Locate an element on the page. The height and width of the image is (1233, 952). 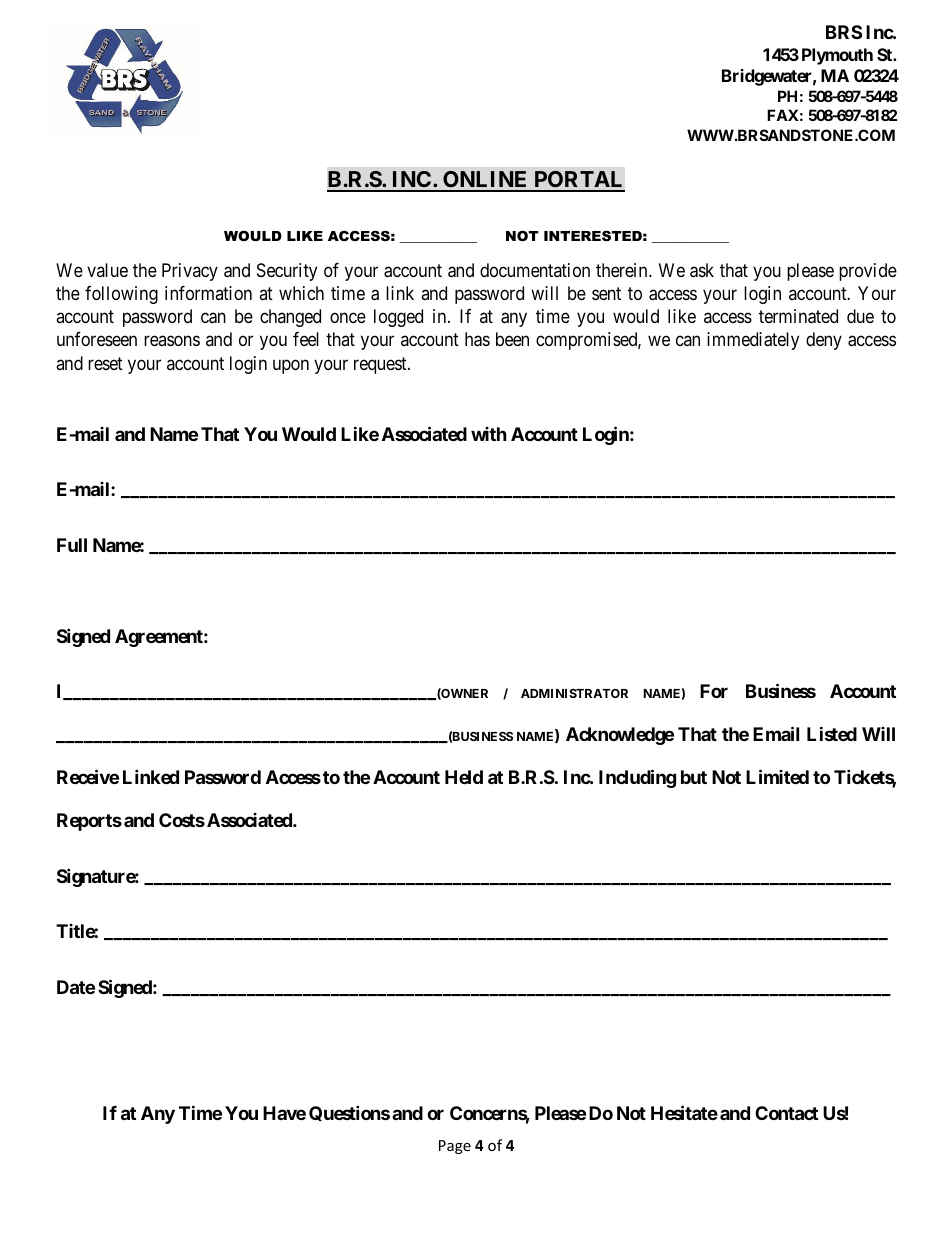
ONLINE is located at coordinates (485, 181).
